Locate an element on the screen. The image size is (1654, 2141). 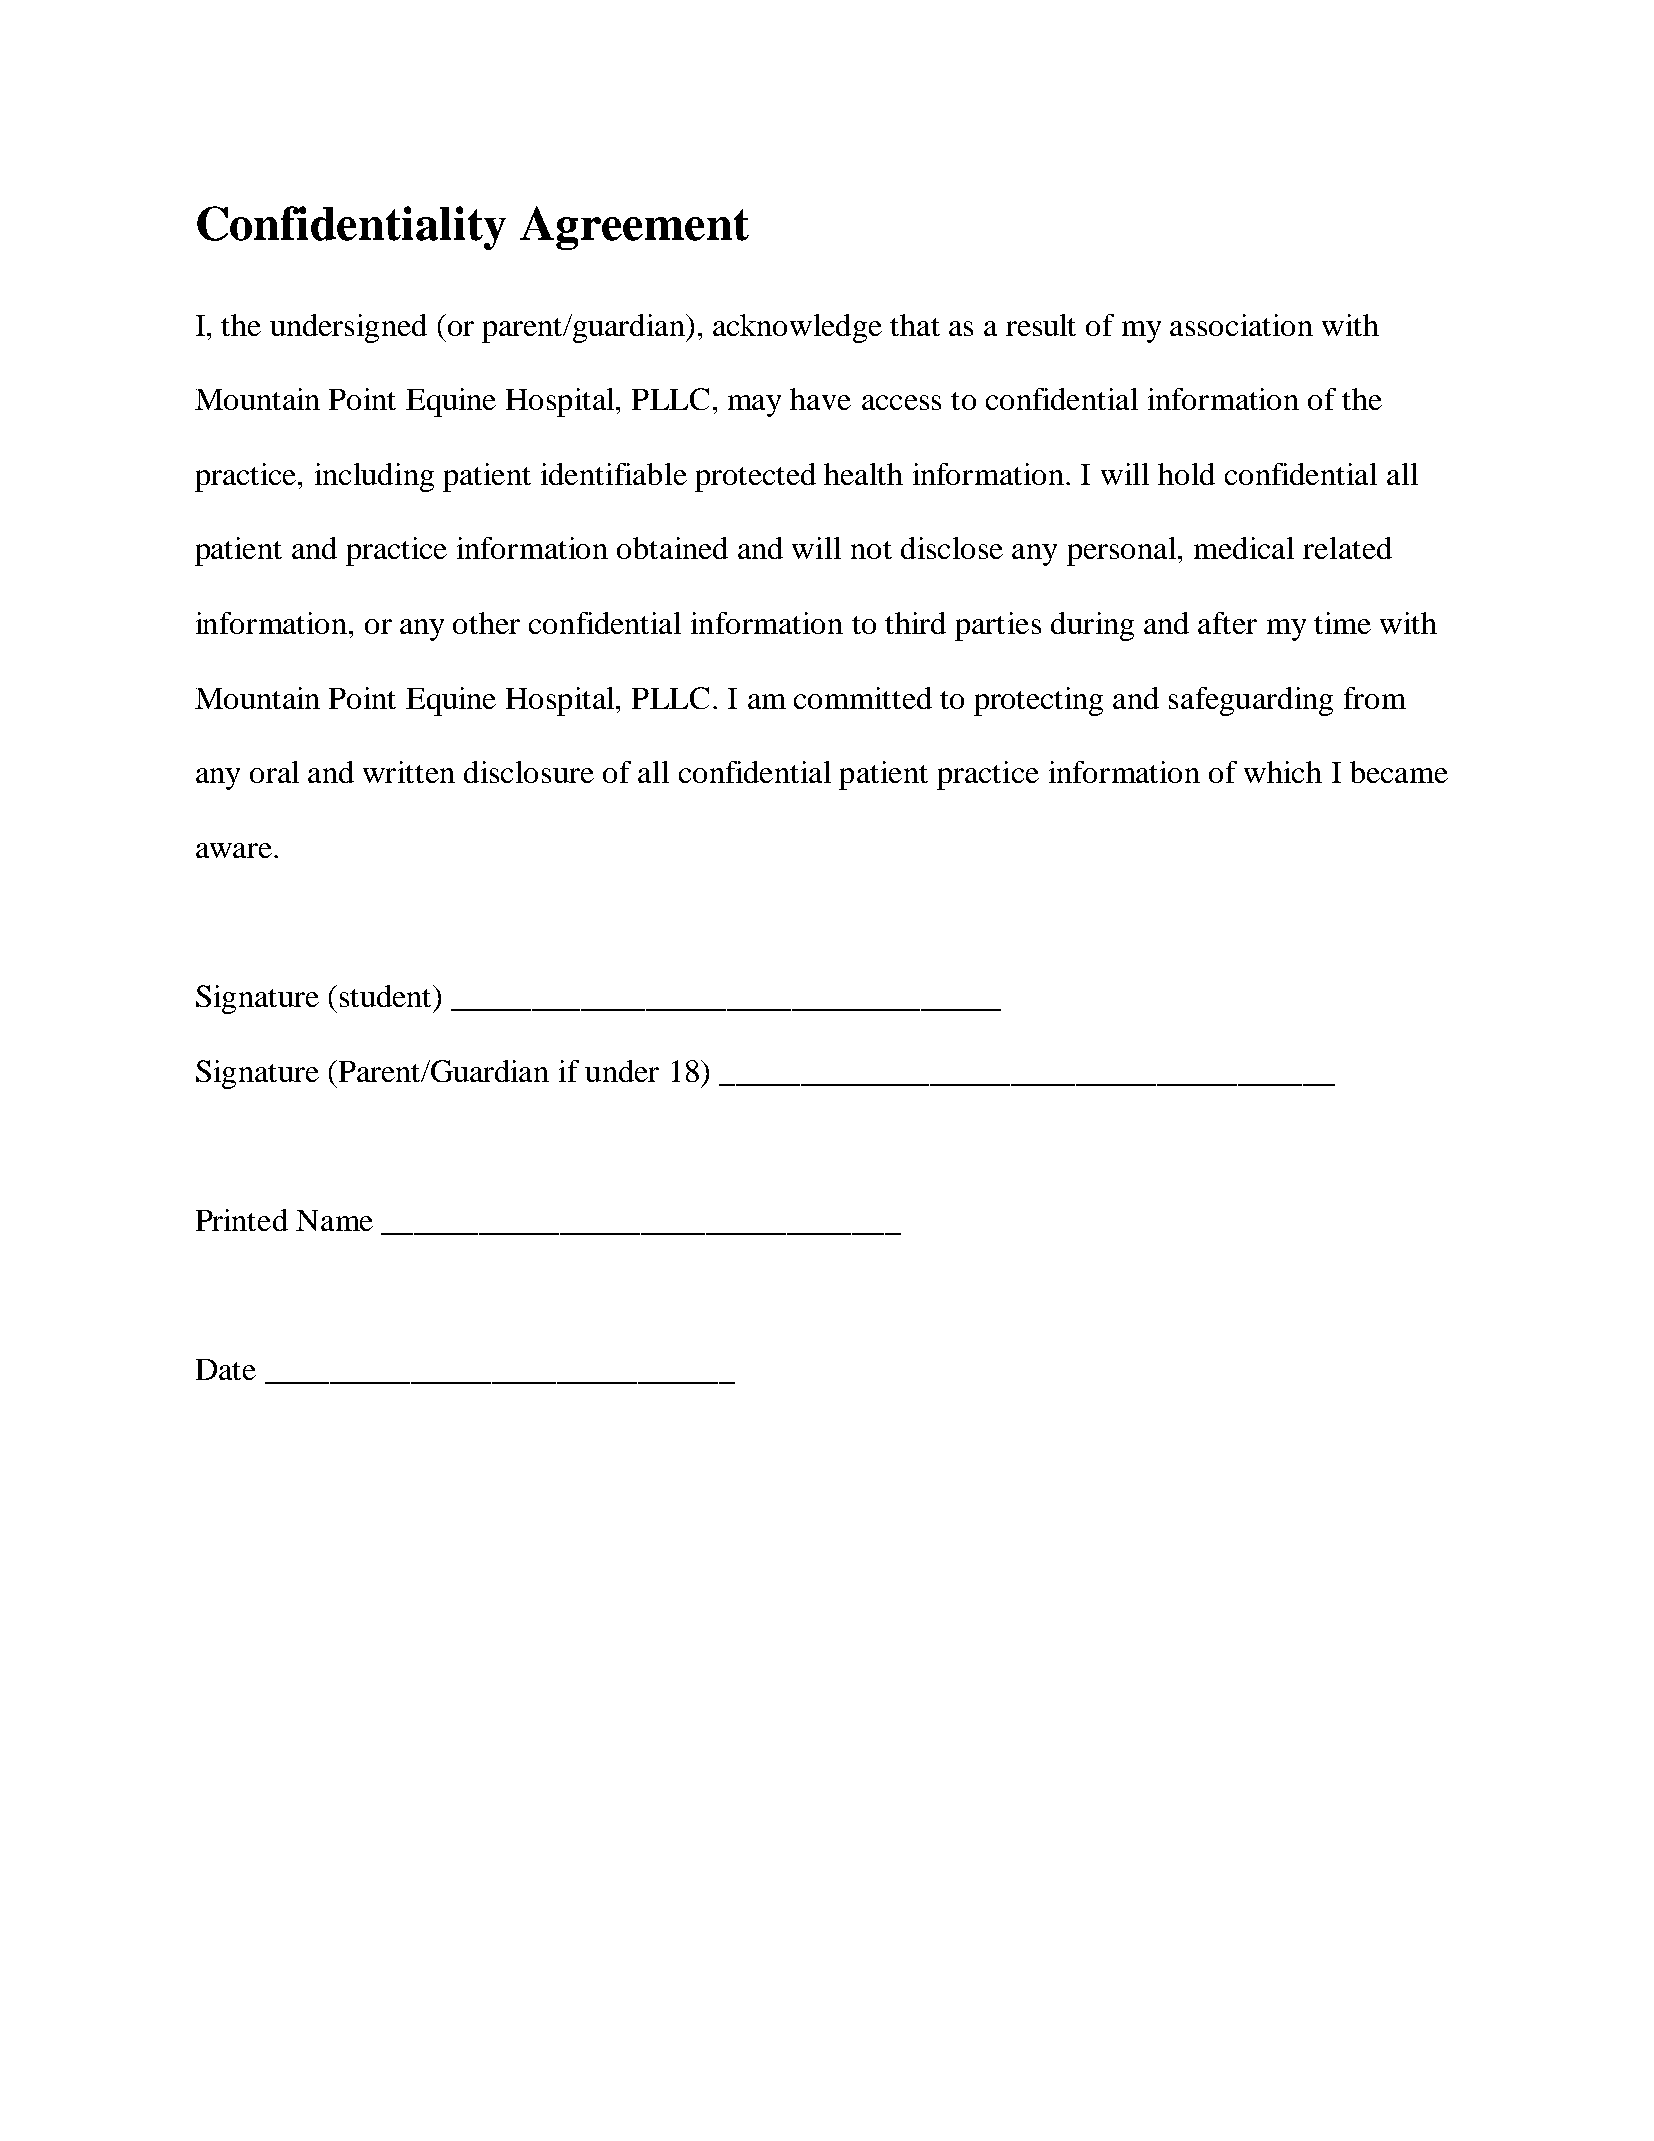
association is located at coordinates (1241, 325).
